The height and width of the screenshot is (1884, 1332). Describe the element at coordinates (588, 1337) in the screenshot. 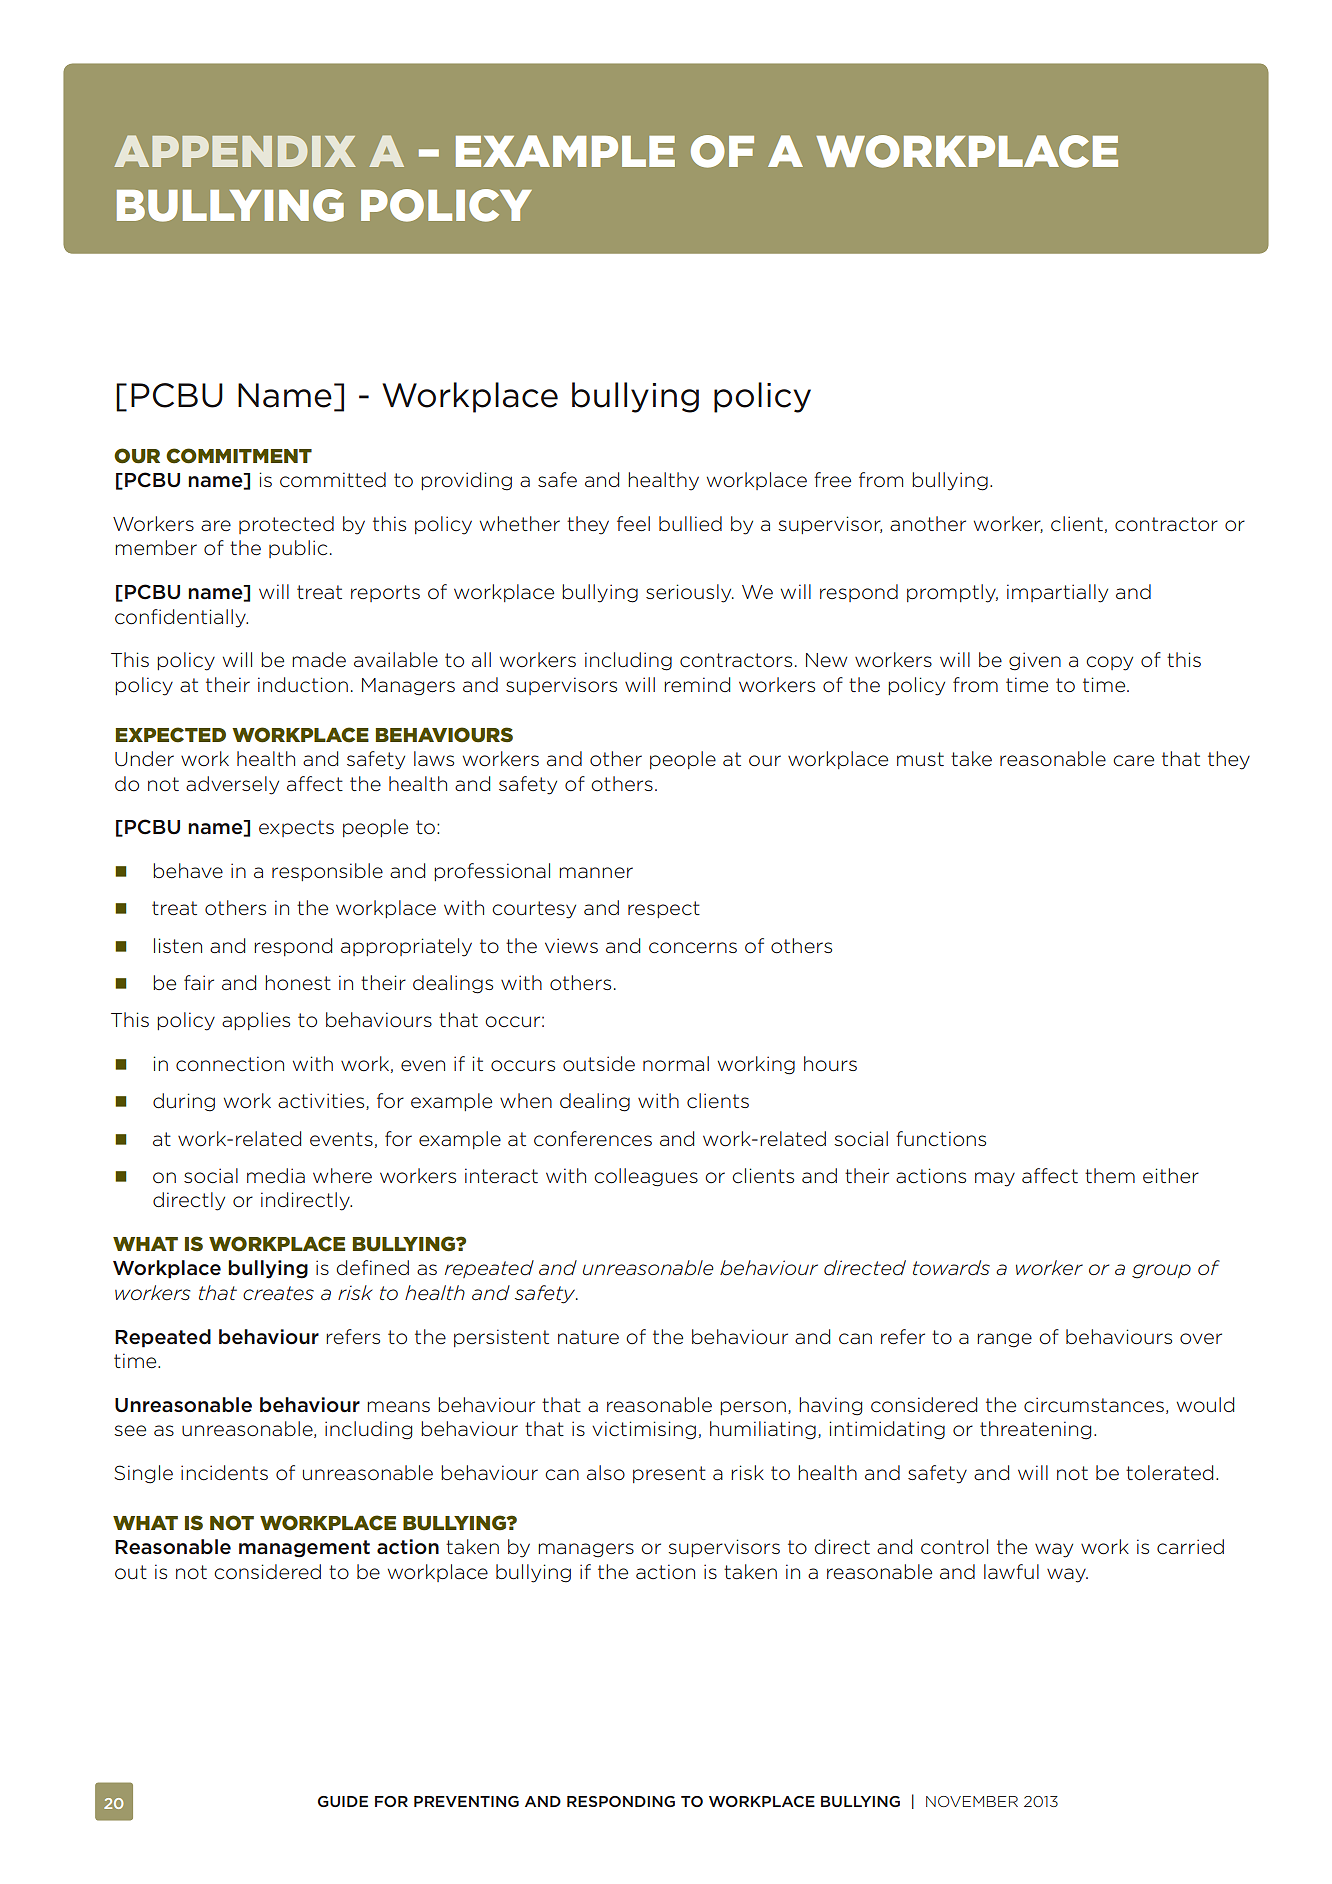

I see `nature` at that location.
